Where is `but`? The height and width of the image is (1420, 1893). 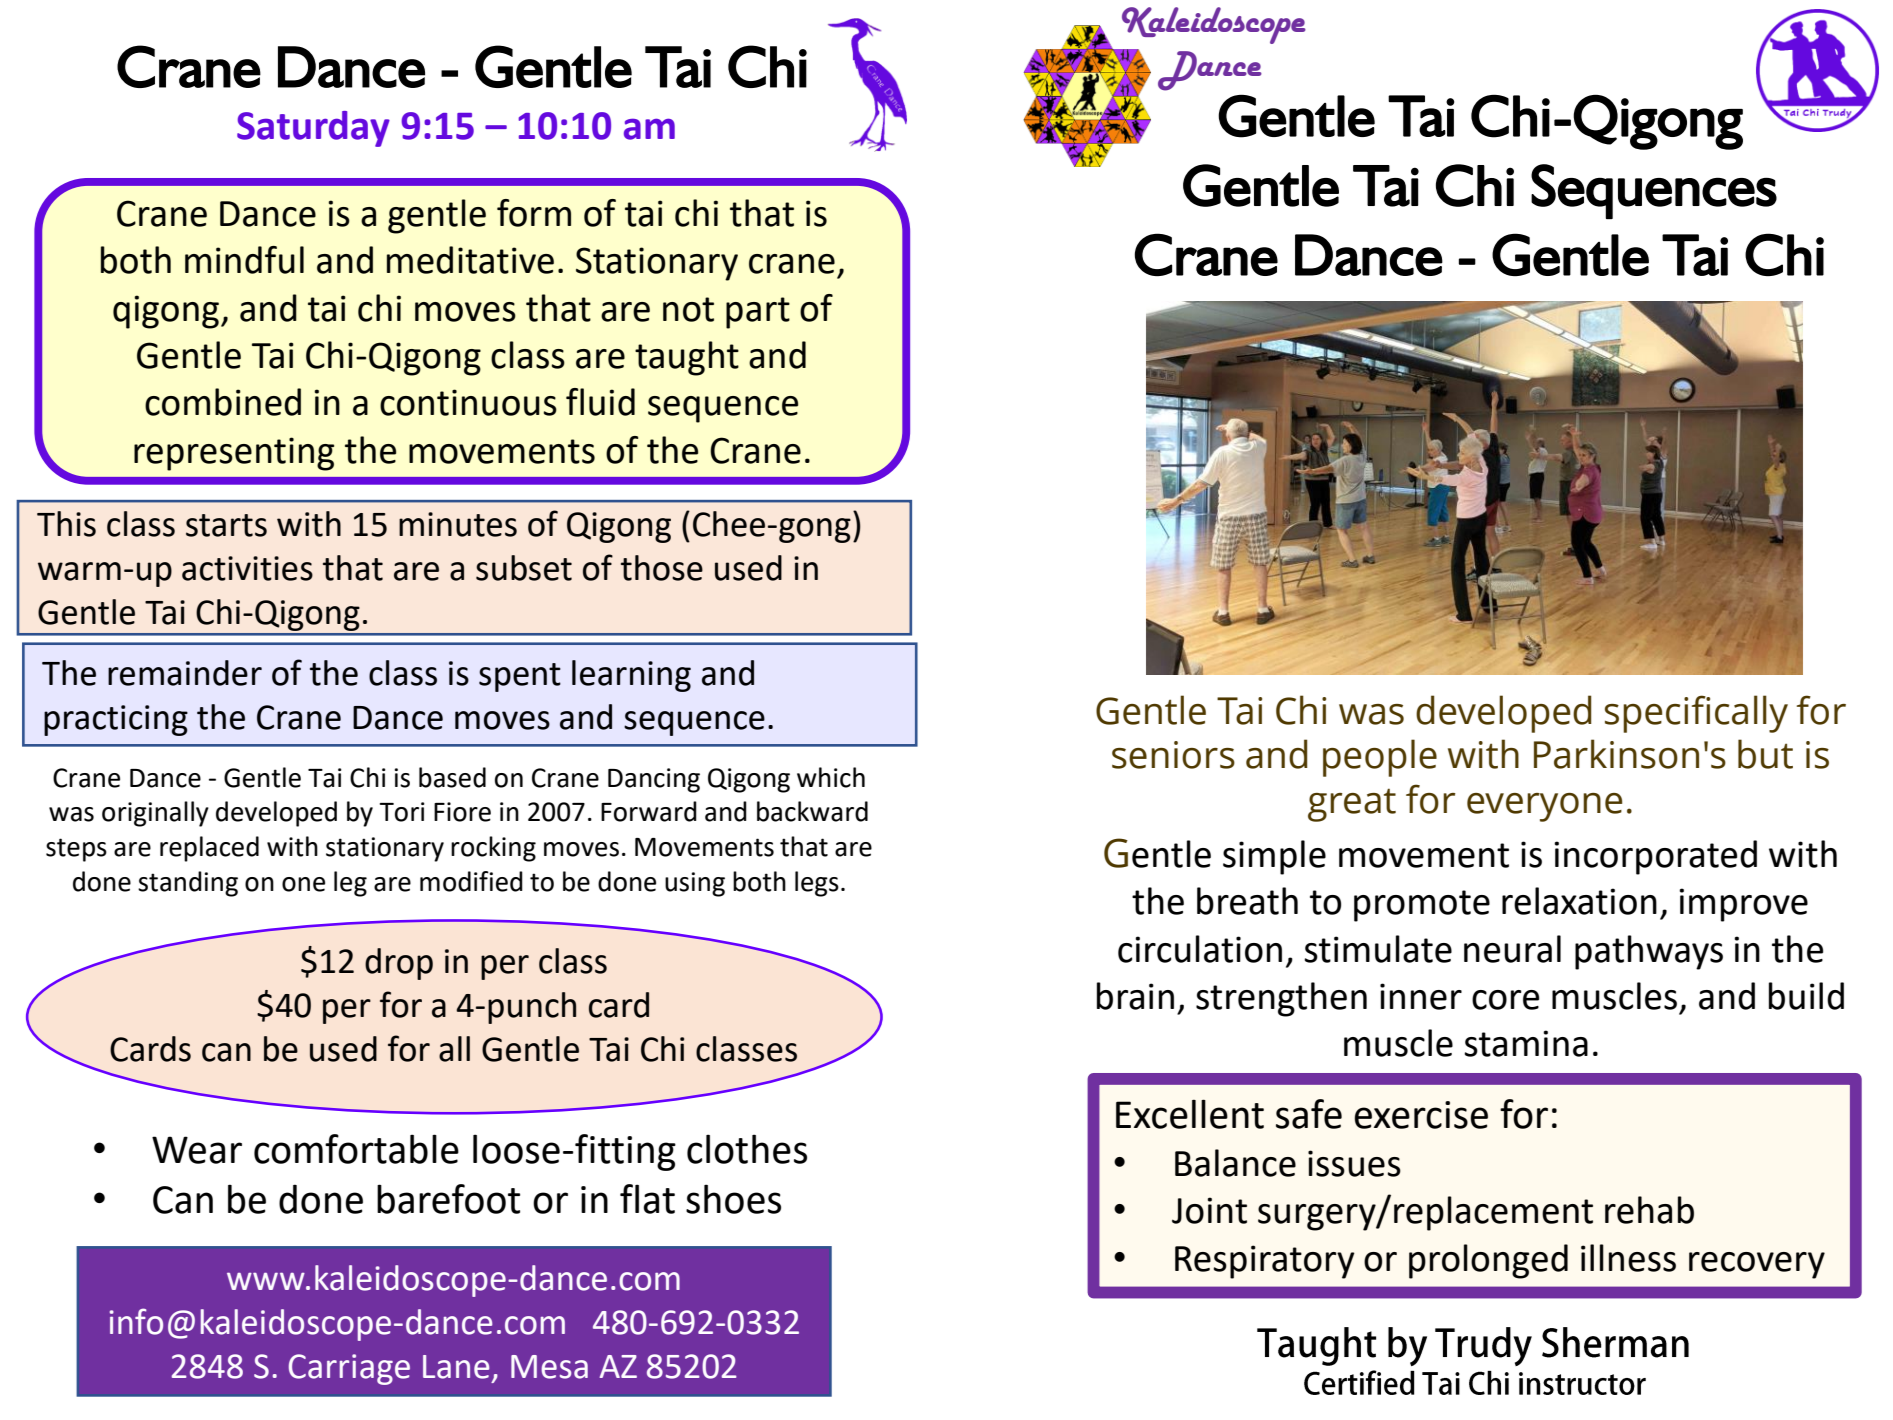 but is located at coordinates (1765, 754).
